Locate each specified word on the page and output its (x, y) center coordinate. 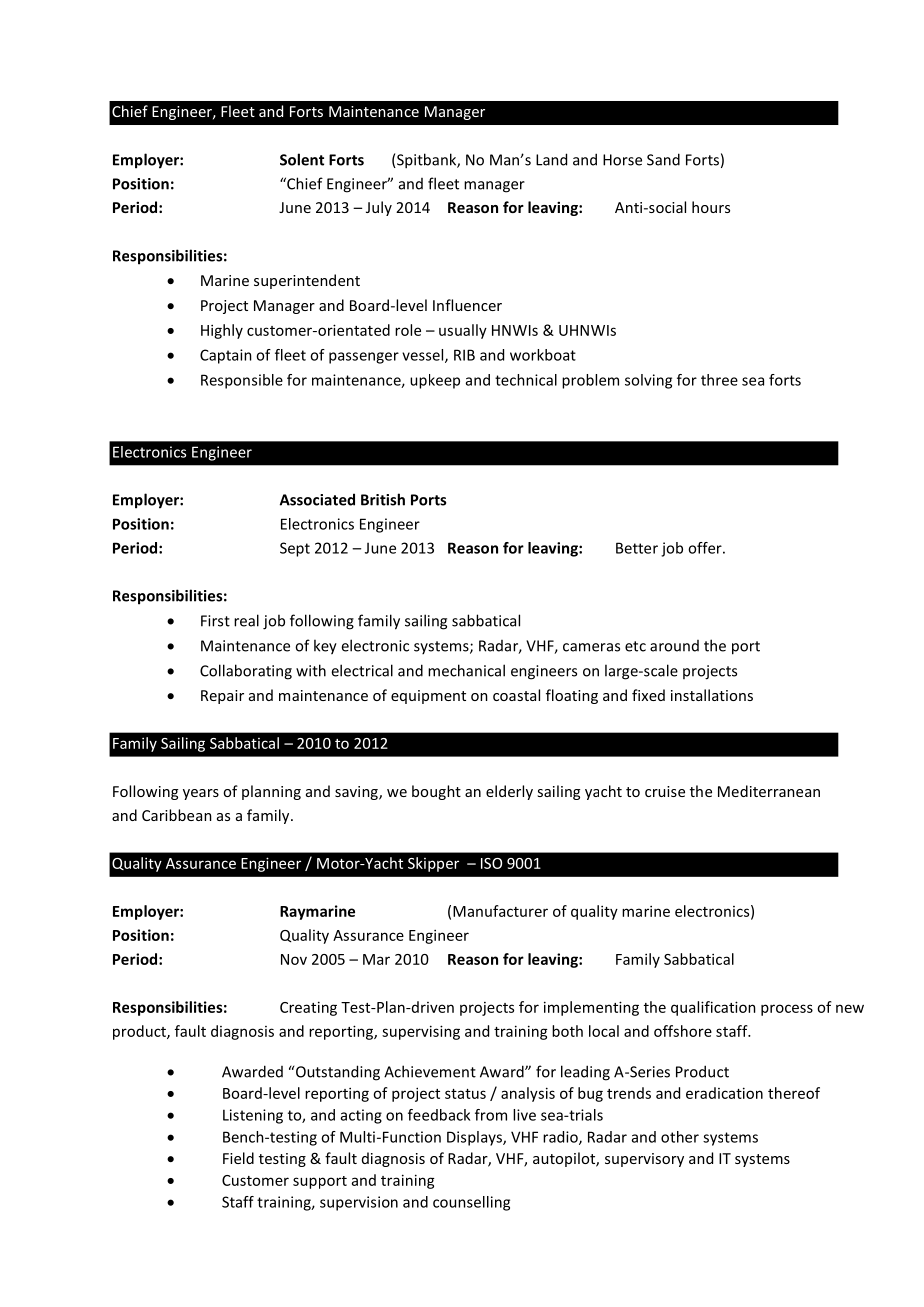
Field (238, 1158)
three (719, 380)
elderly (509, 792)
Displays (475, 1138)
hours (711, 207)
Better (637, 548)
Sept (295, 549)
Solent (302, 159)
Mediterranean (769, 791)
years (201, 794)
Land (551, 159)
